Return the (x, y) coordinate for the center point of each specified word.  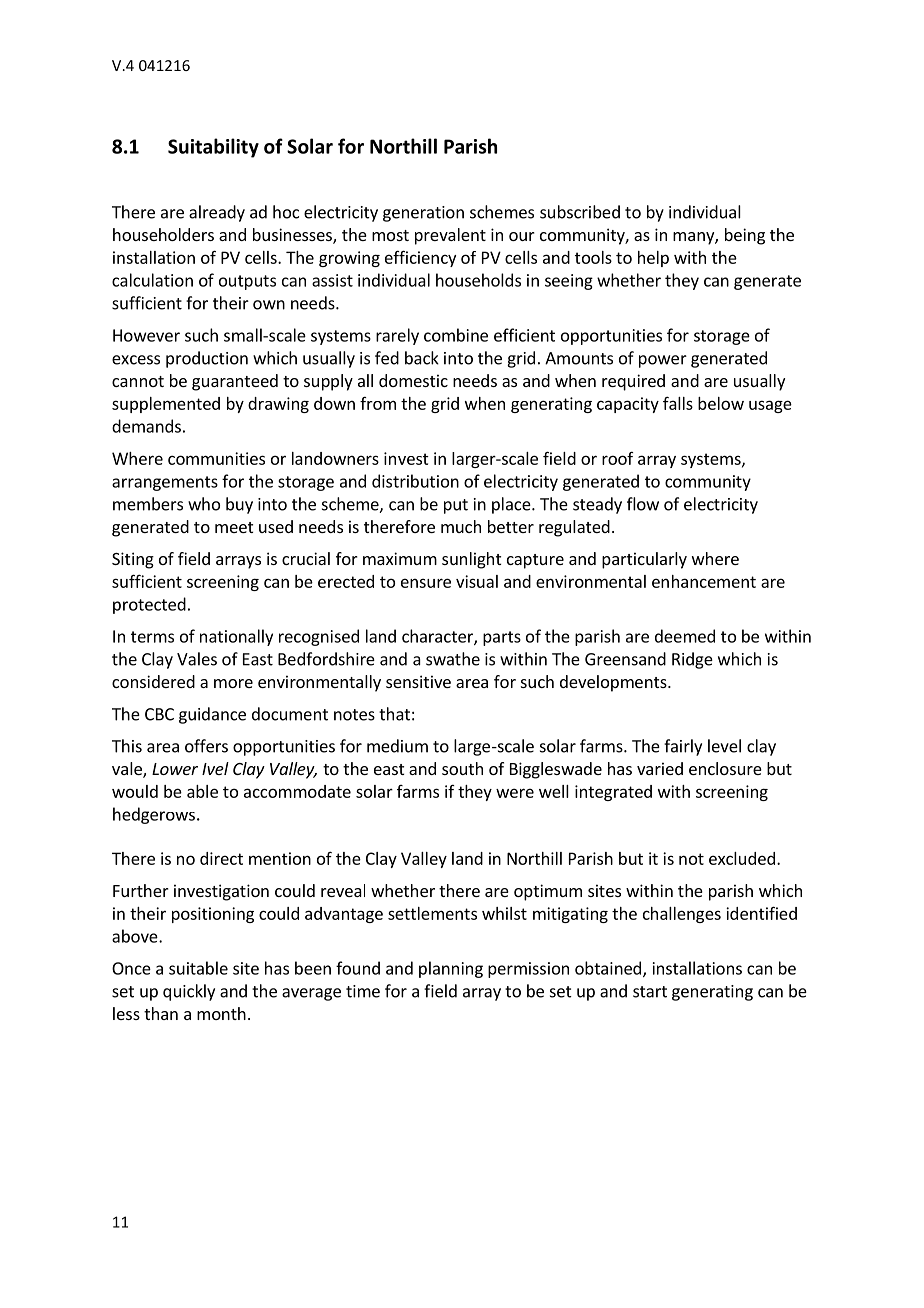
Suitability (213, 148)
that (394, 714)
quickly (189, 992)
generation (423, 214)
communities (216, 458)
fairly (683, 747)
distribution (415, 481)
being (745, 236)
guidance (212, 715)
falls (678, 403)
